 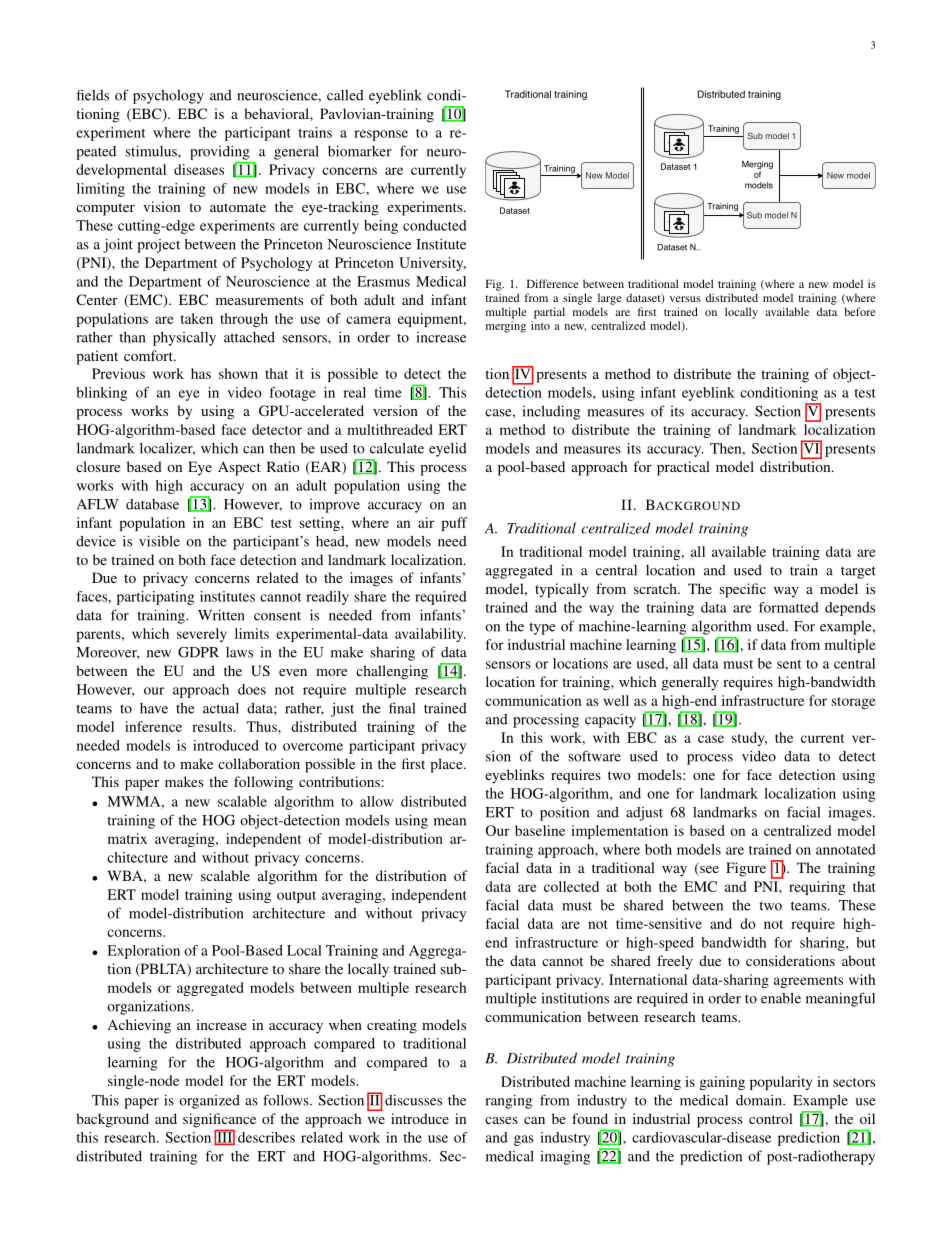 I want to click on severely, so click(x=202, y=635).
